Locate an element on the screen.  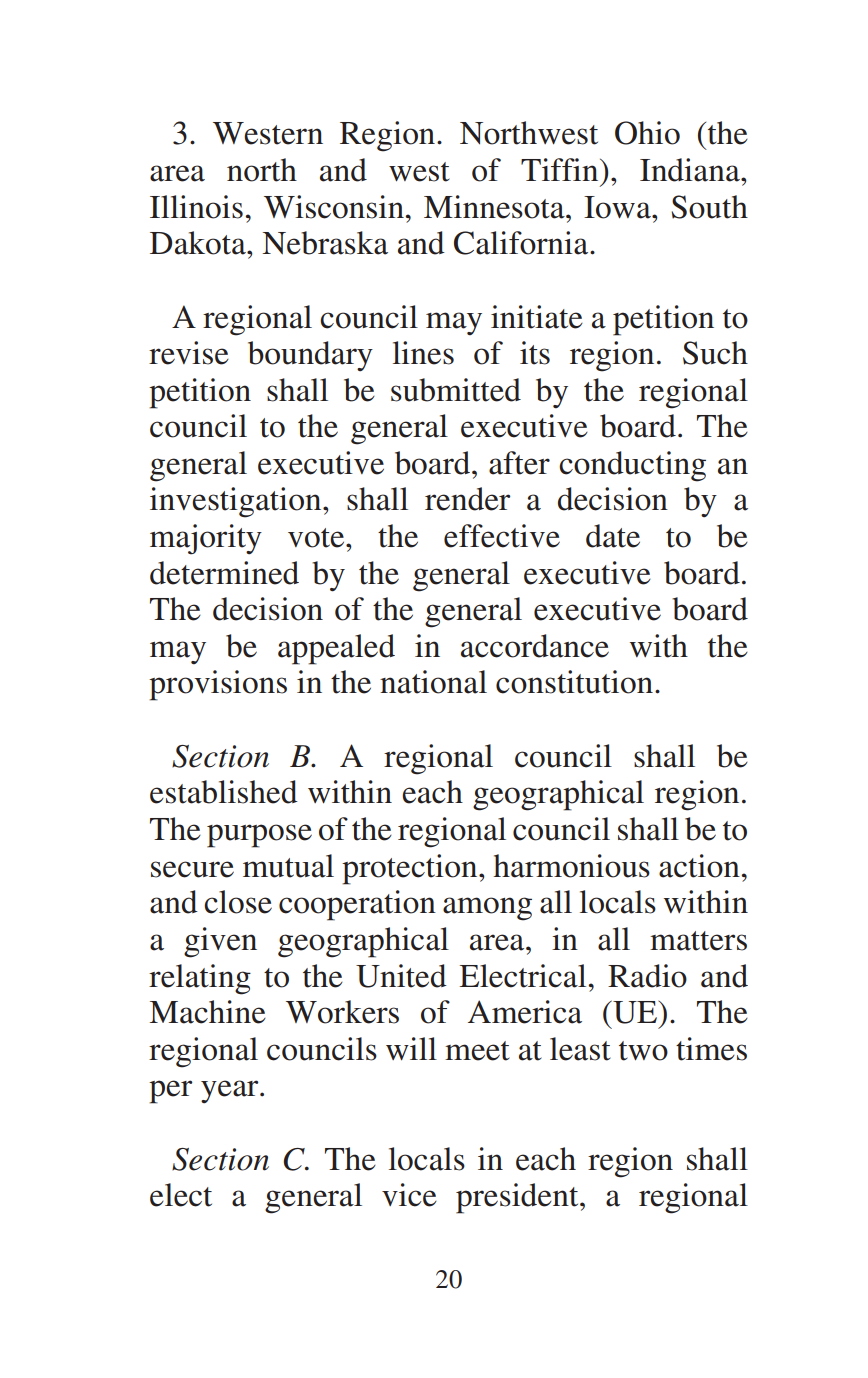
provisions is located at coordinates (218, 685).
